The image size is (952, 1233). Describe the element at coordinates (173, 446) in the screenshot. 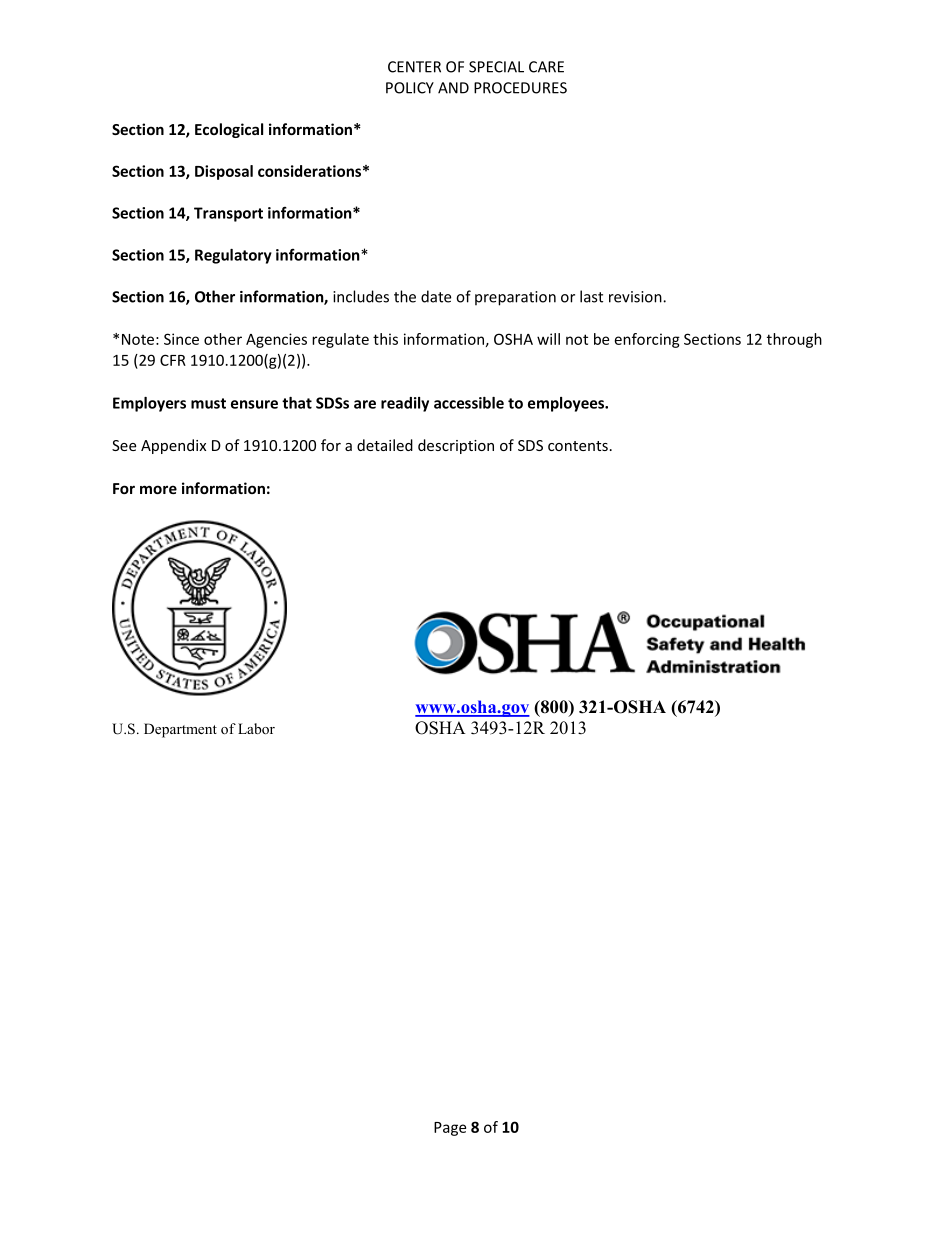

I see `Appendix` at that location.
